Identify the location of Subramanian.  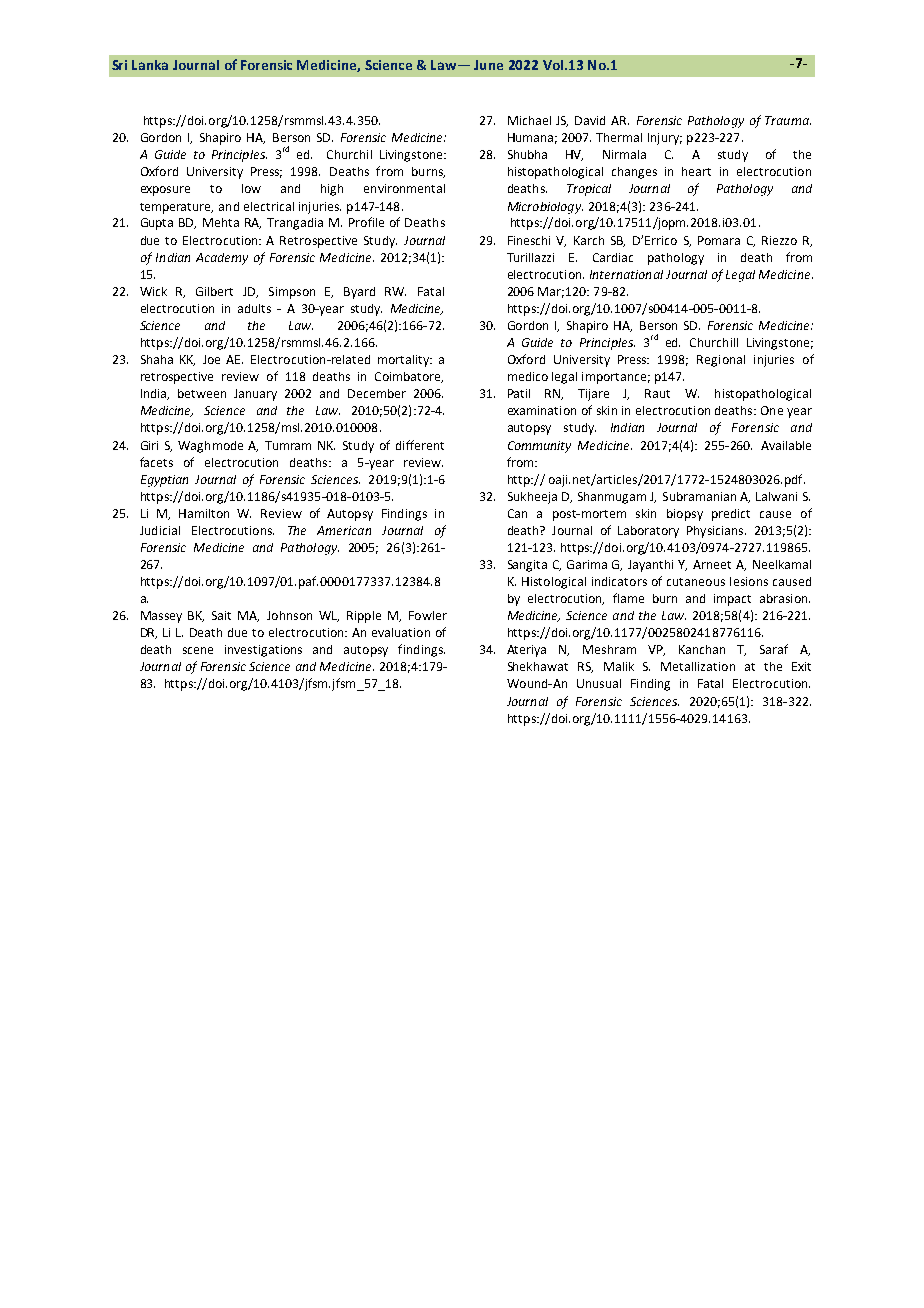
(699, 496).
